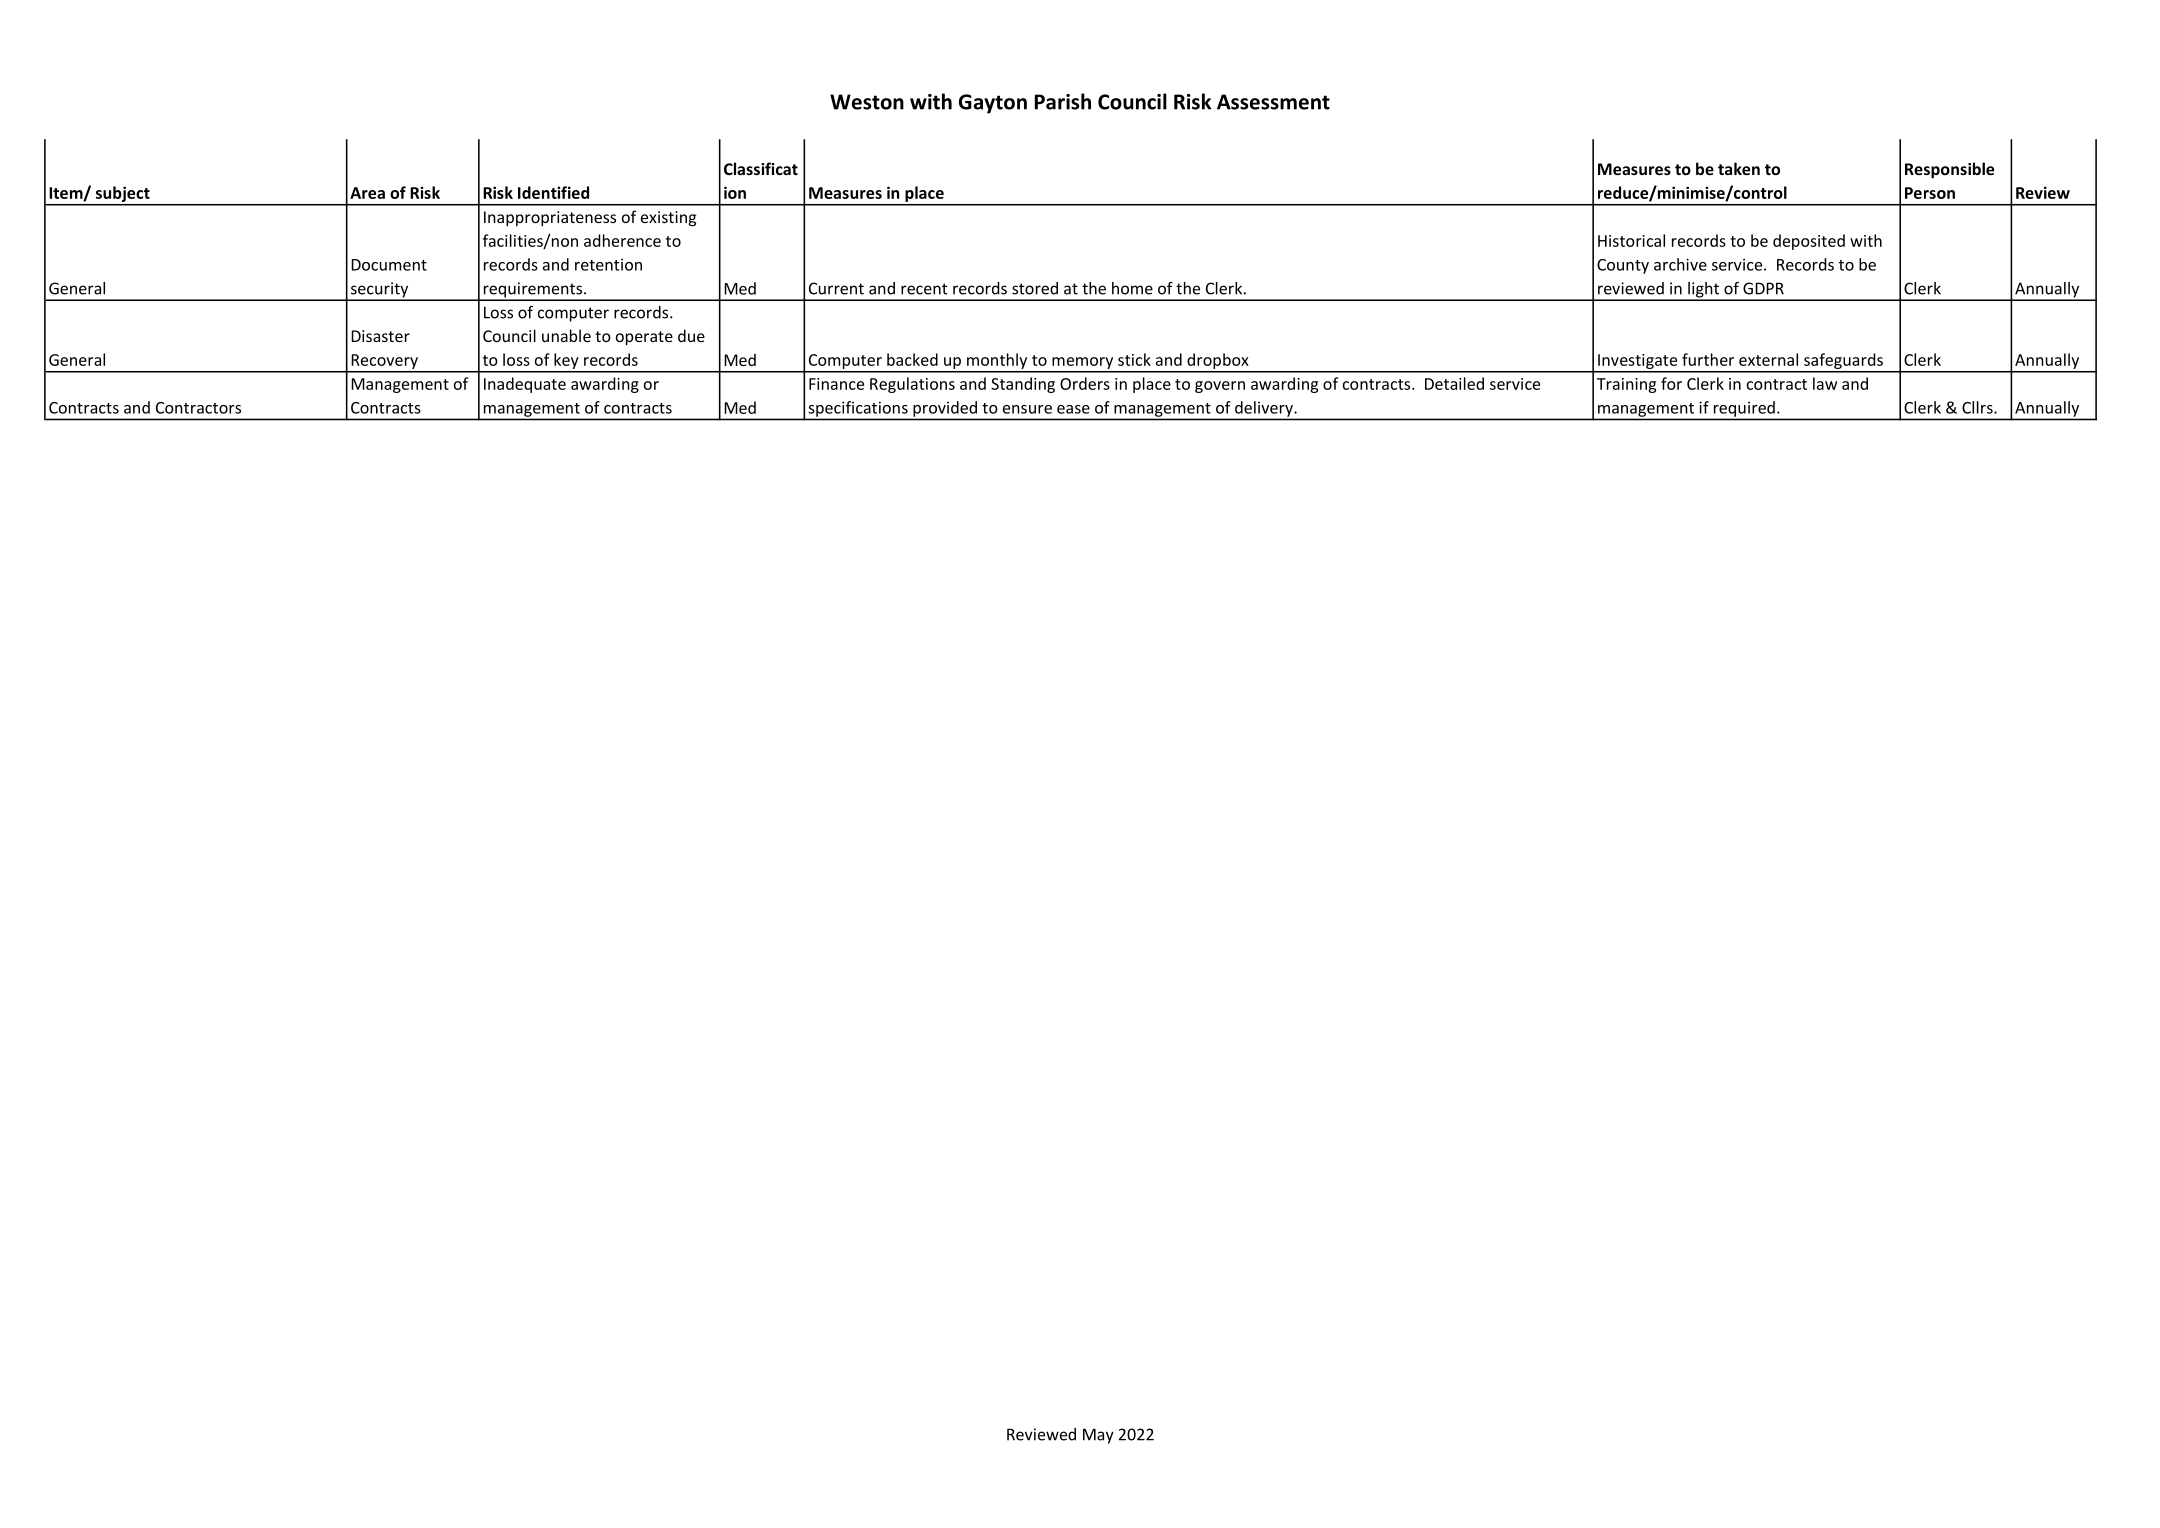  I want to click on required, so click(1744, 409).
